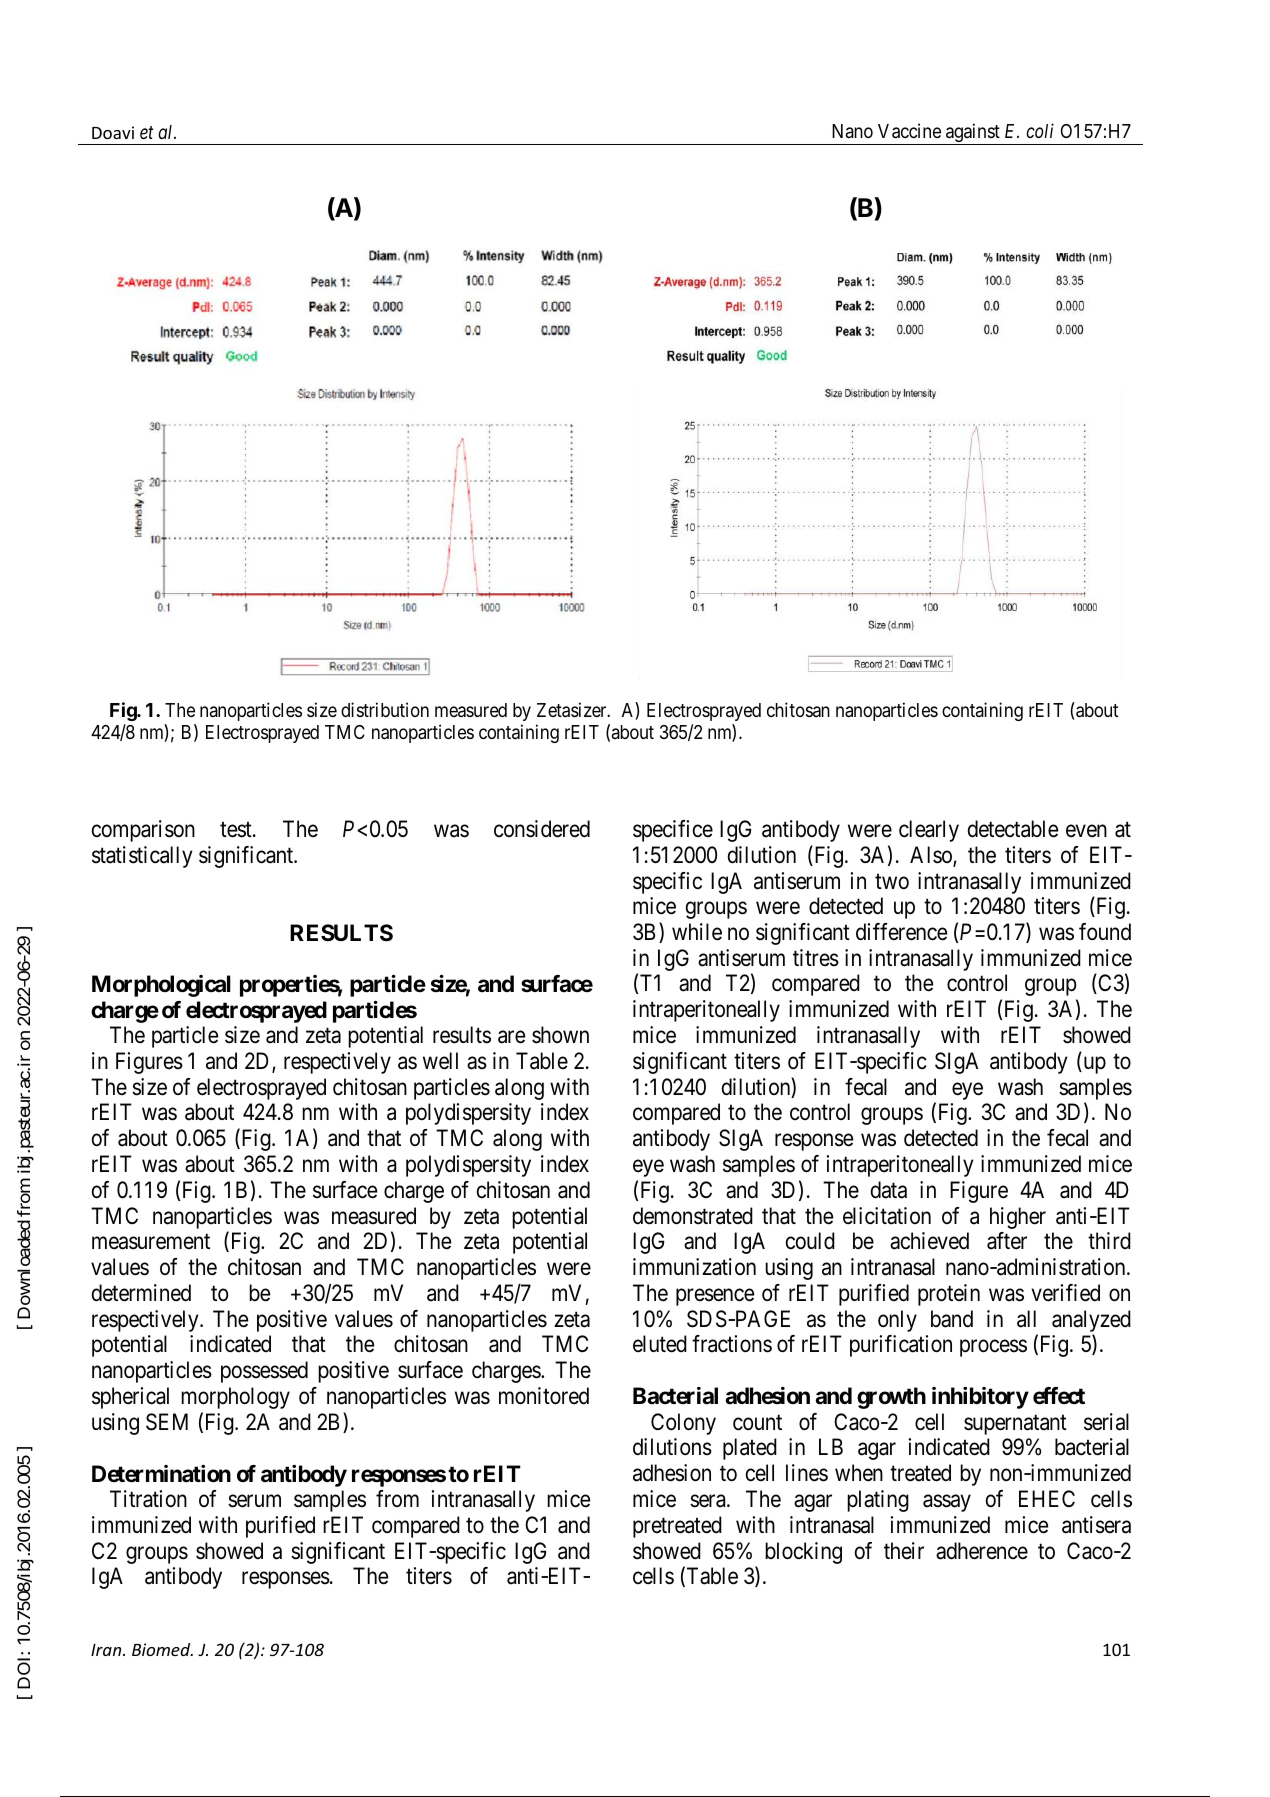 The height and width of the document is (1797, 1270). I want to click on band, so click(952, 1319).
